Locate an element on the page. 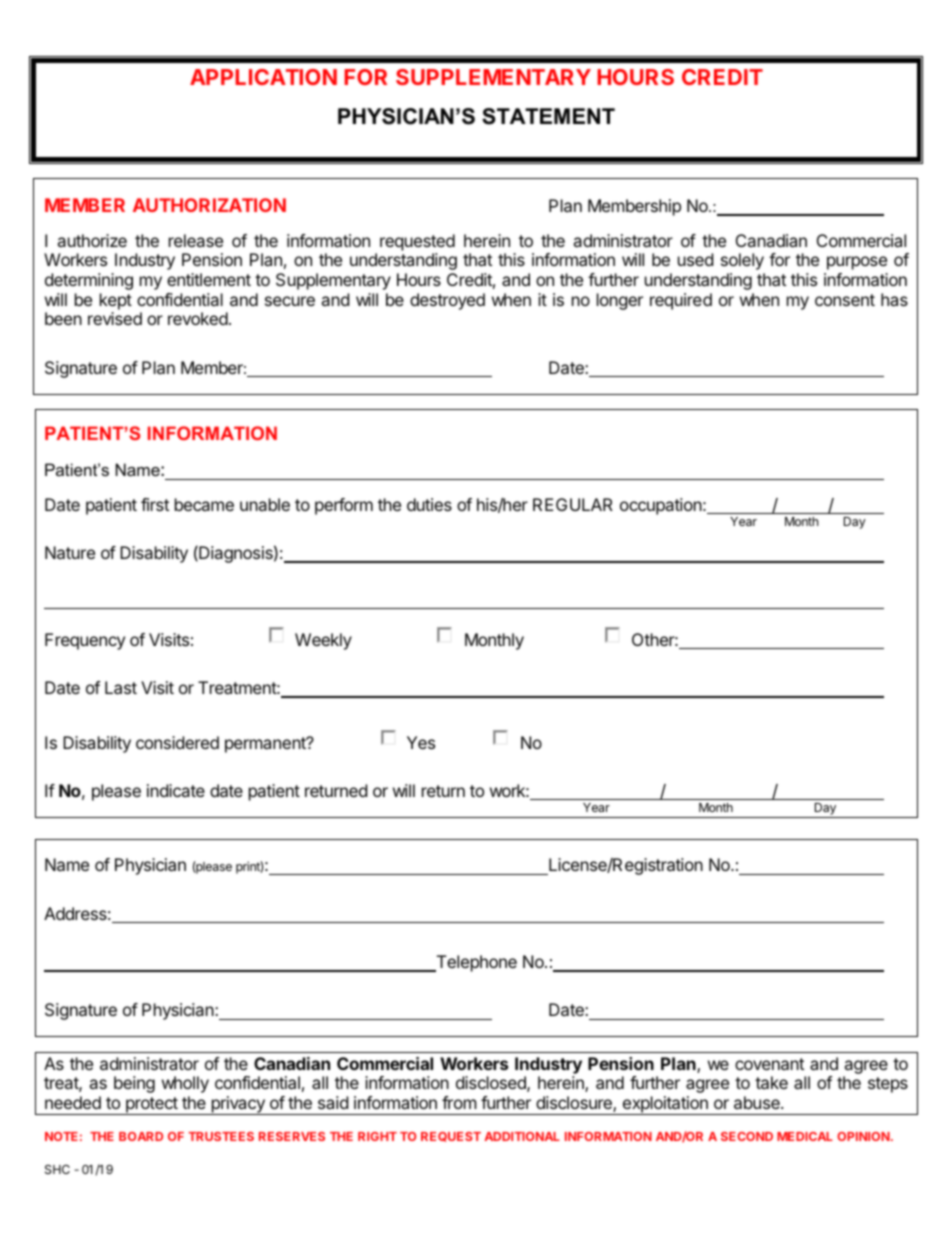 This document has width=952, height=1233. APPLICATION is located at coordinates (263, 77).
